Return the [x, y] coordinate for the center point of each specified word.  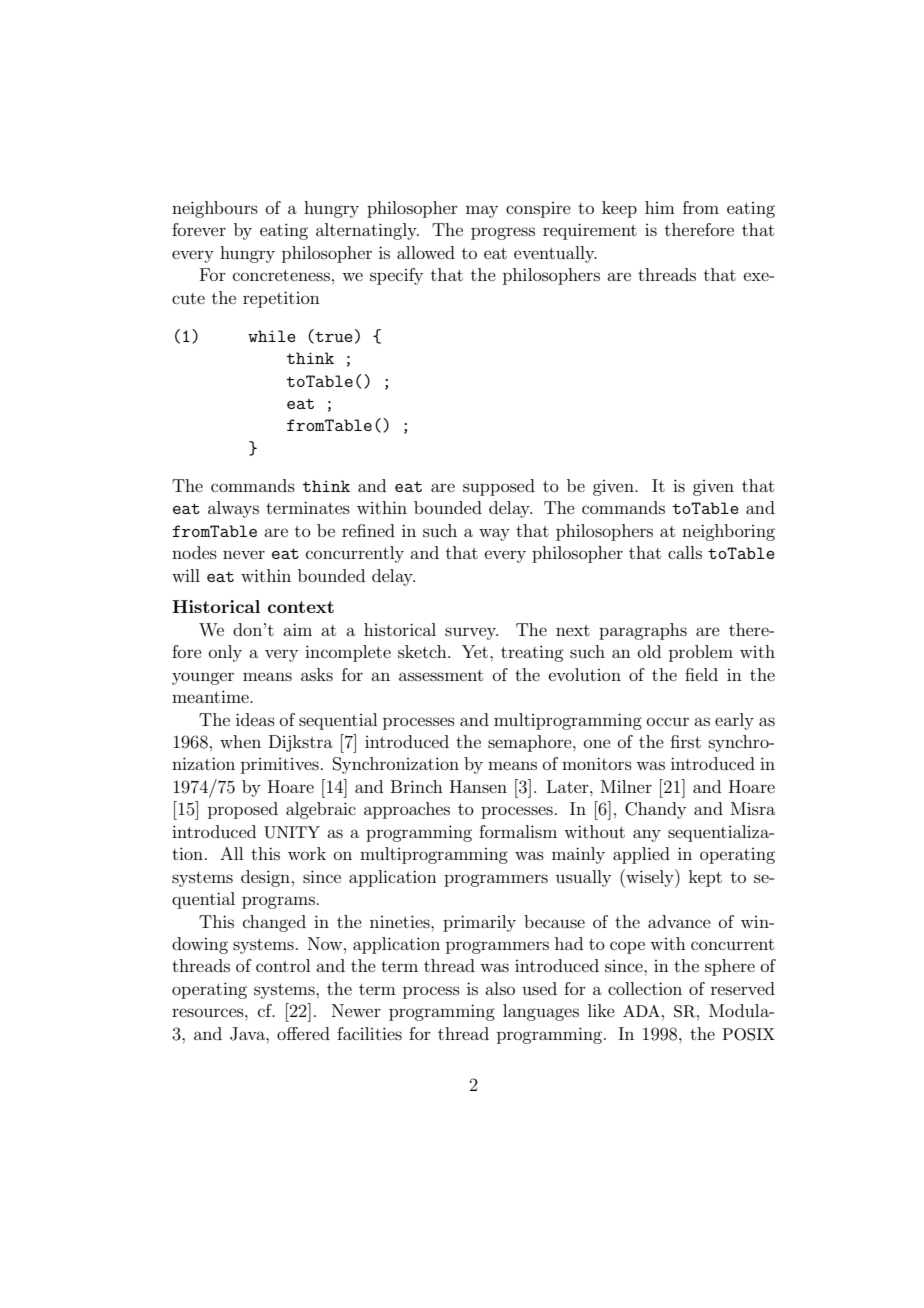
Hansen [478, 786]
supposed [499, 487]
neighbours [215, 209]
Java [248, 1034]
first [686, 741]
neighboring [728, 532]
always [233, 509]
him [660, 207]
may [482, 211]
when [240, 741]
